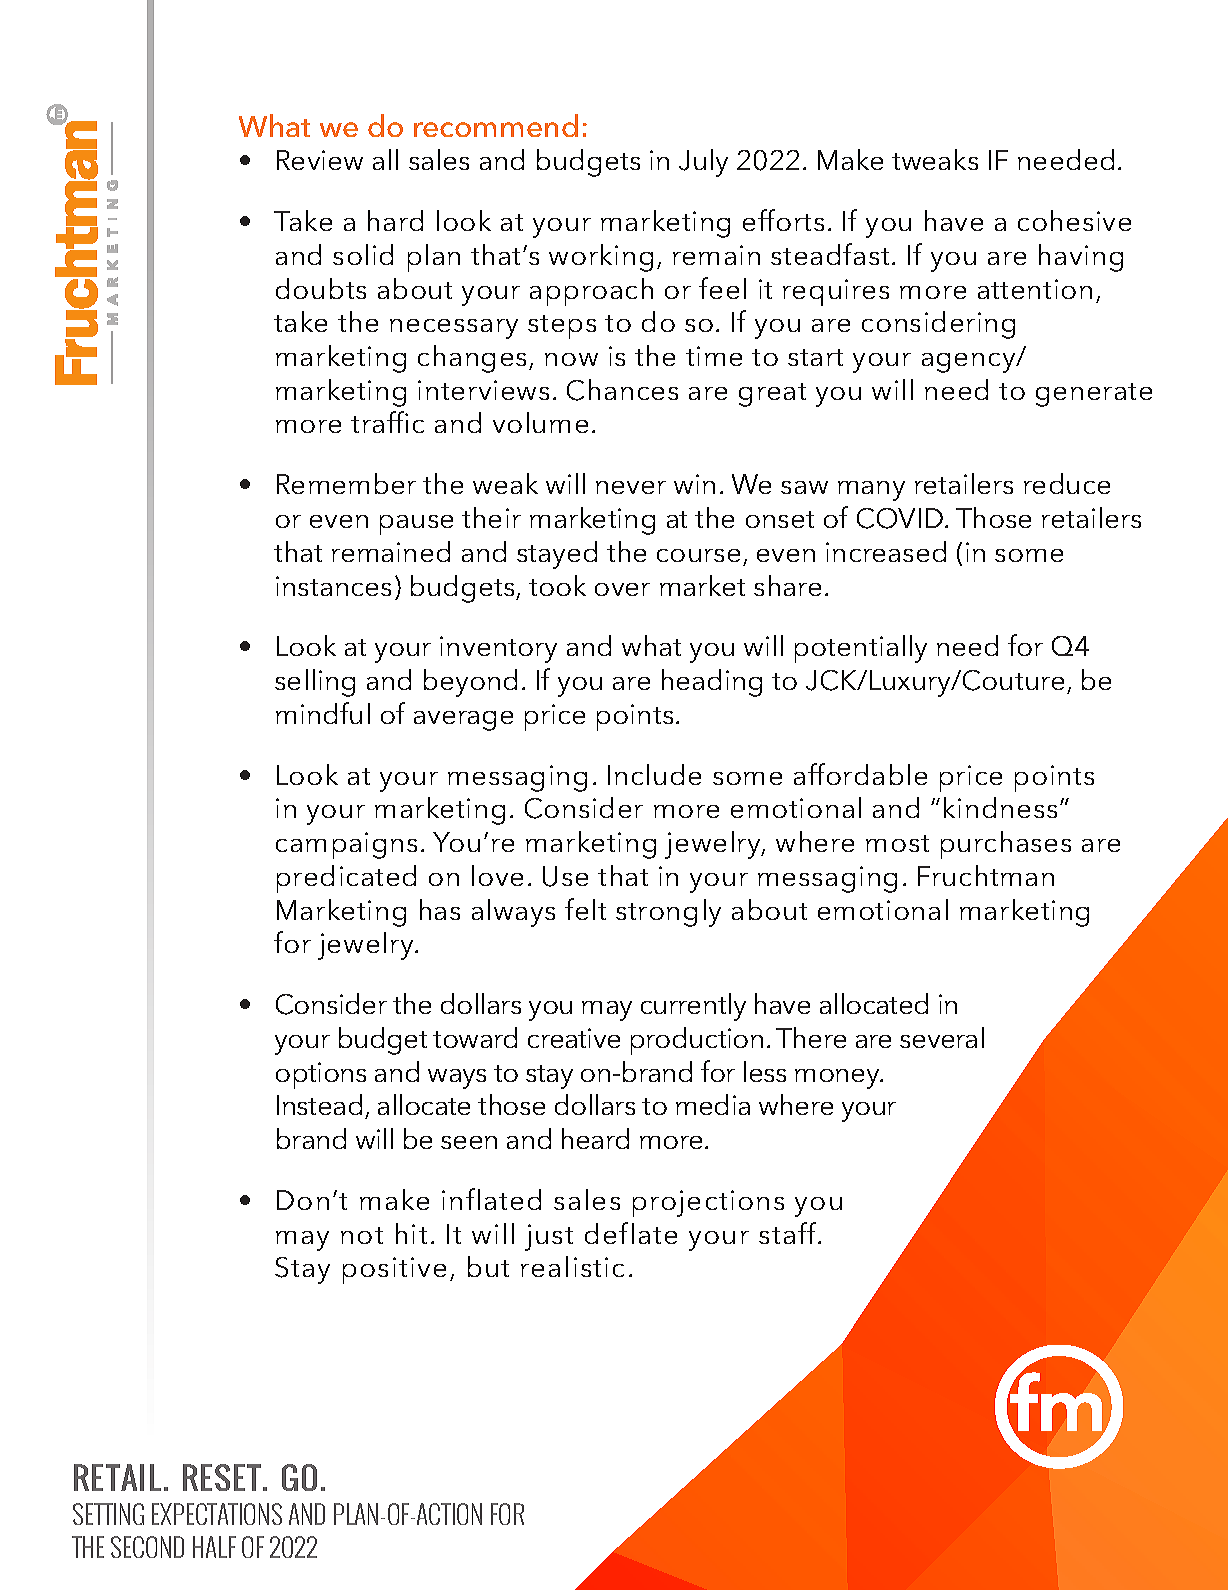  Describe the element at coordinates (333, 586) in the screenshot. I see `instances` at that location.
